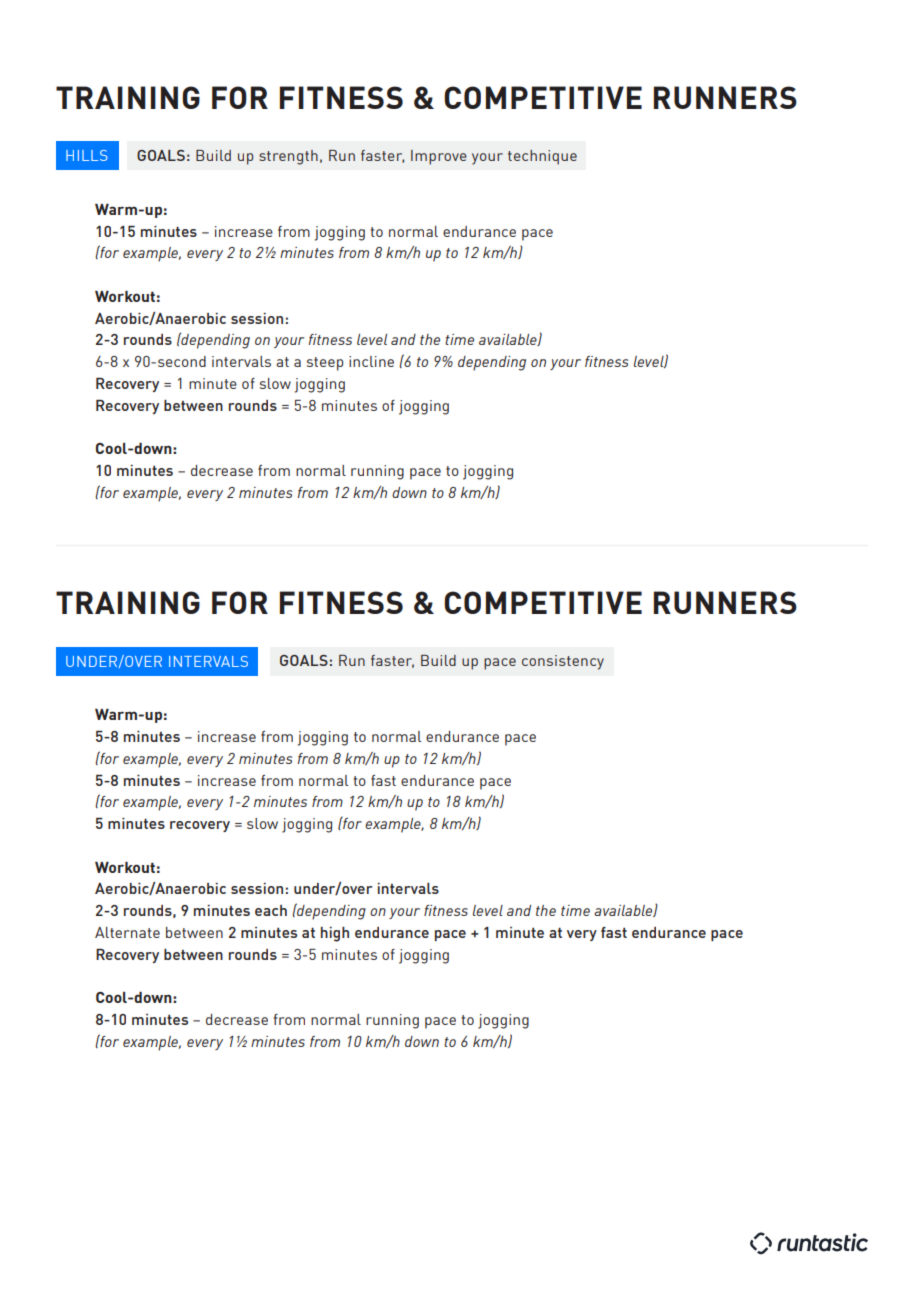 This document has width=924, height=1308. What do you see at coordinates (542, 157) in the document?
I see `technique` at bounding box center [542, 157].
